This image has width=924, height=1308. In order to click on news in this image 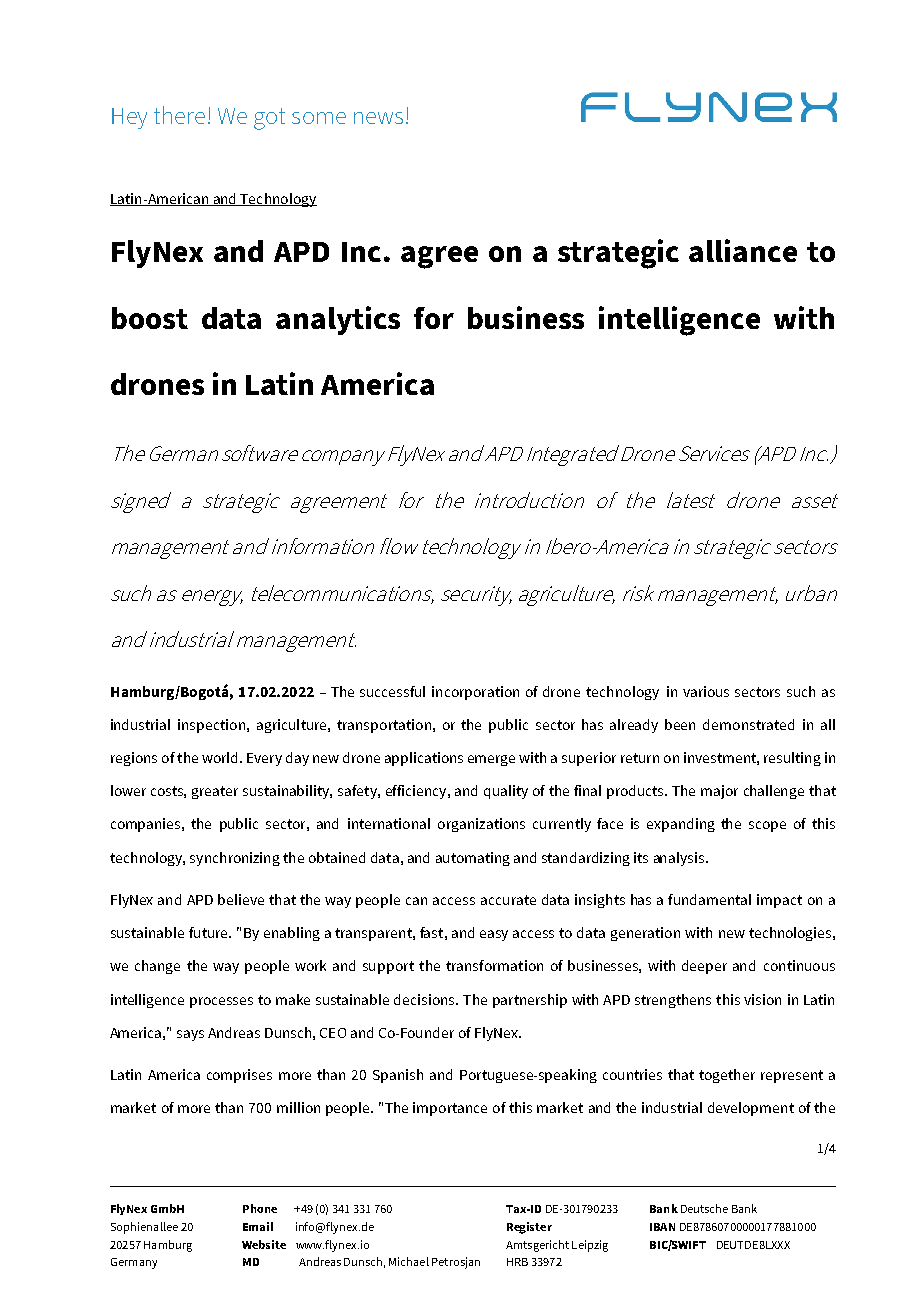, I will do `click(378, 118)`.
